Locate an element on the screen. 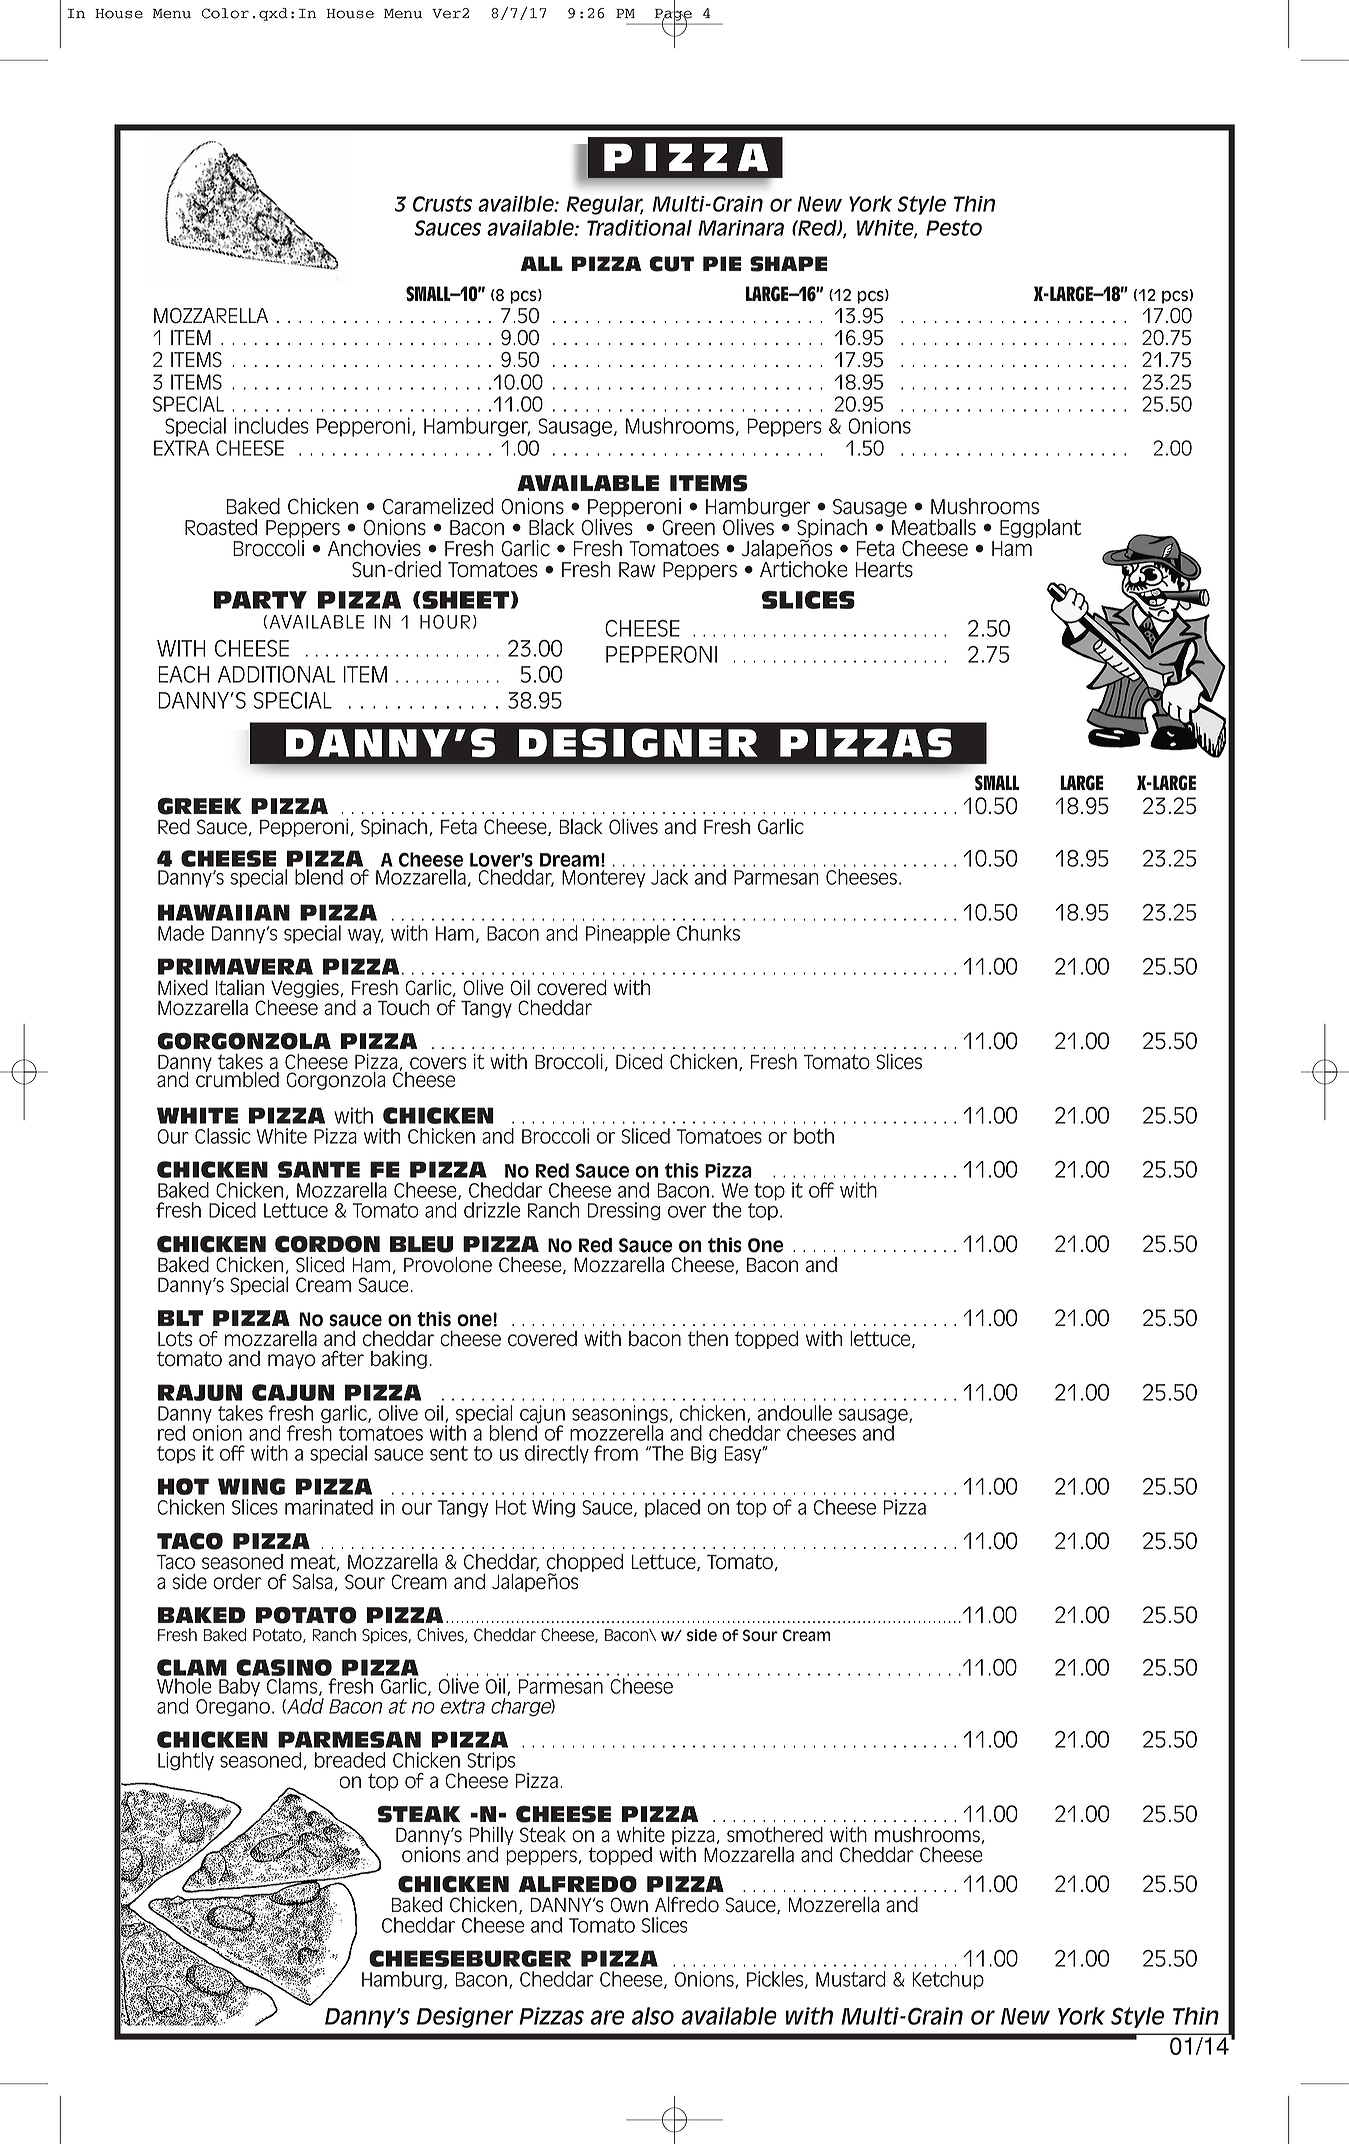 The image size is (1349, 2144). Chunks is located at coordinates (708, 933).
